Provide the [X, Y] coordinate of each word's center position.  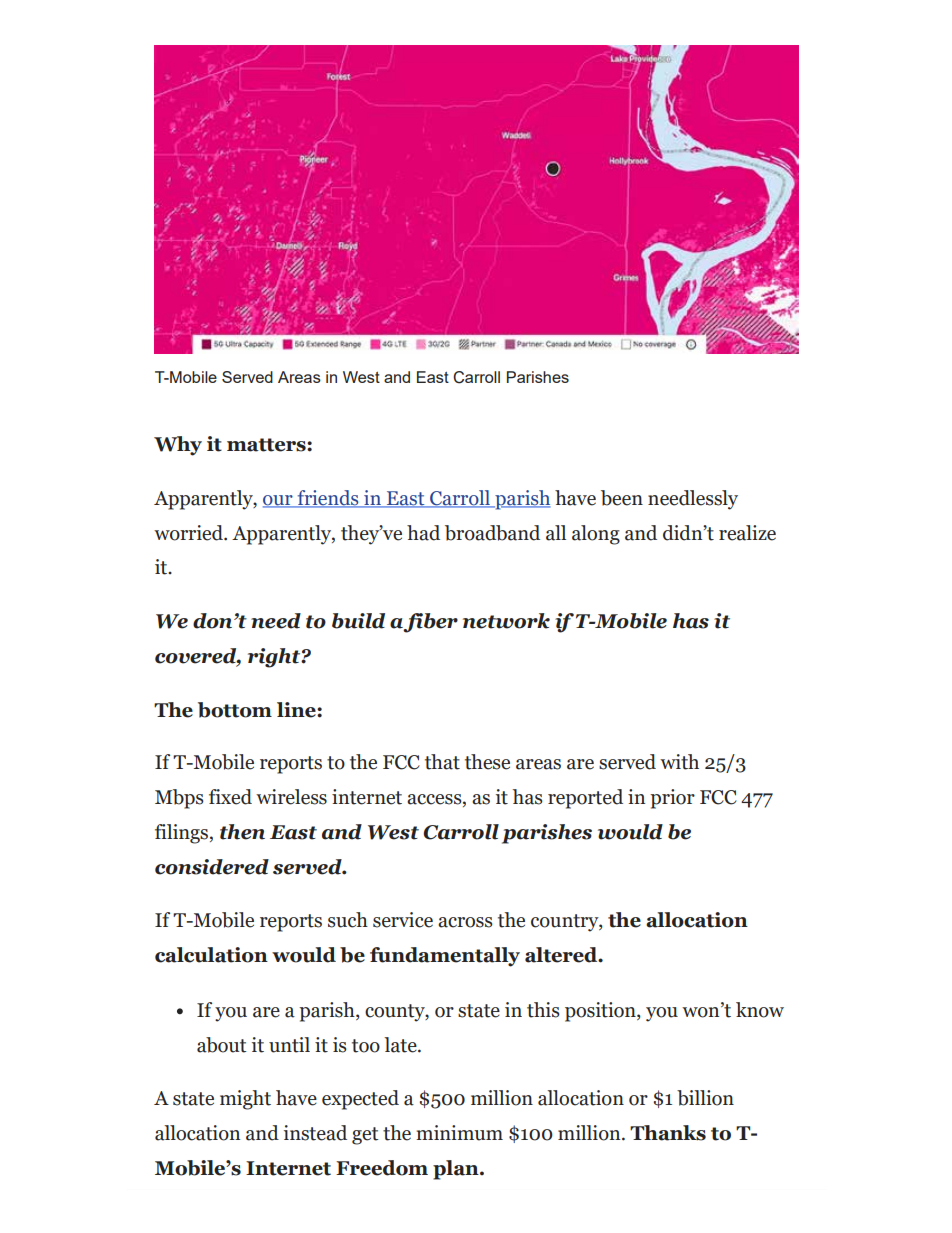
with [679, 762]
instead [315, 1133]
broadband [492, 533]
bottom [235, 710]
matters [267, 445]
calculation [211, 955]
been [622, 498]
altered [562, 955]
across [465, 922]
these [487, 762]
